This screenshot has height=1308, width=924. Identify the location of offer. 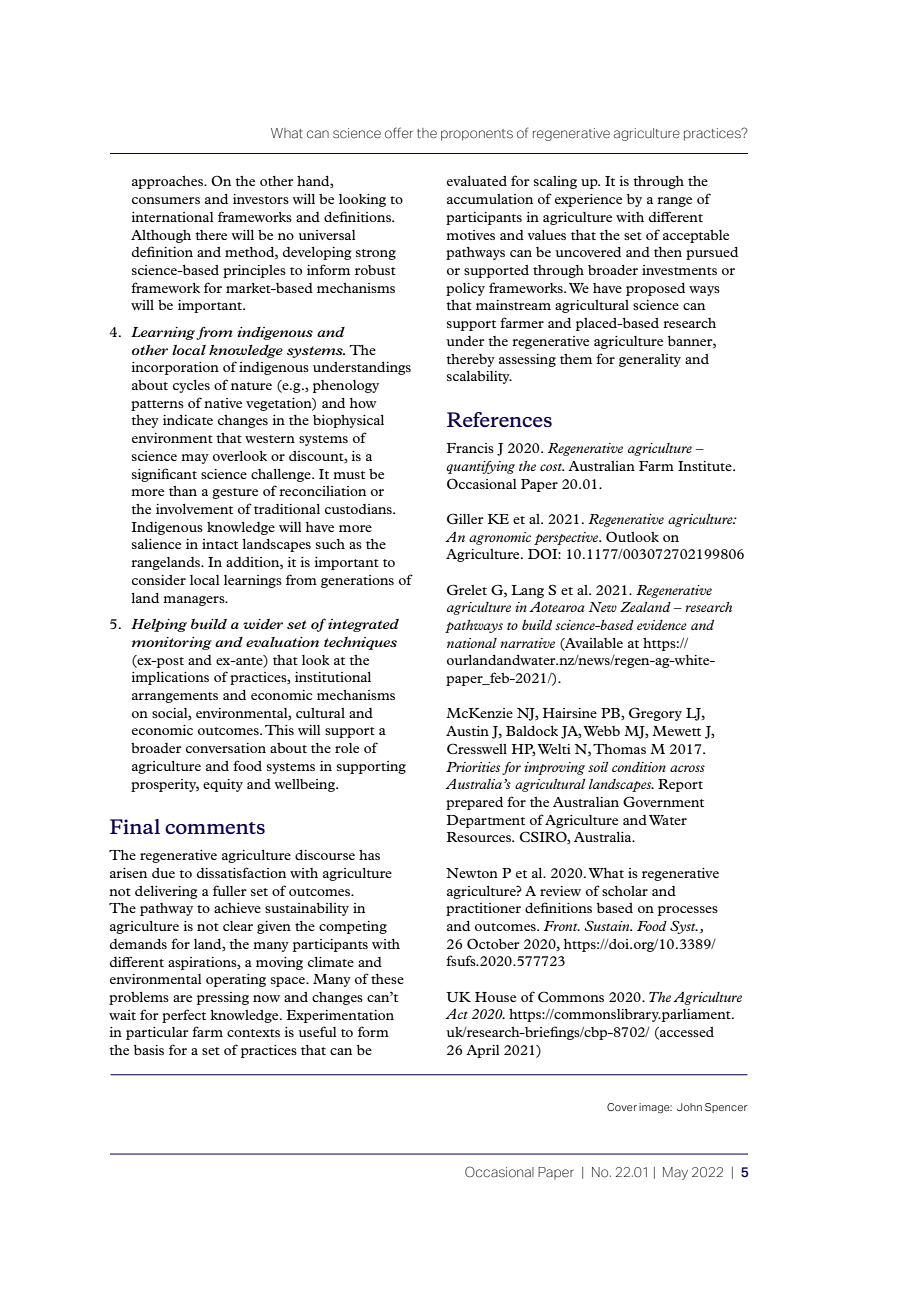
(399, 133).
